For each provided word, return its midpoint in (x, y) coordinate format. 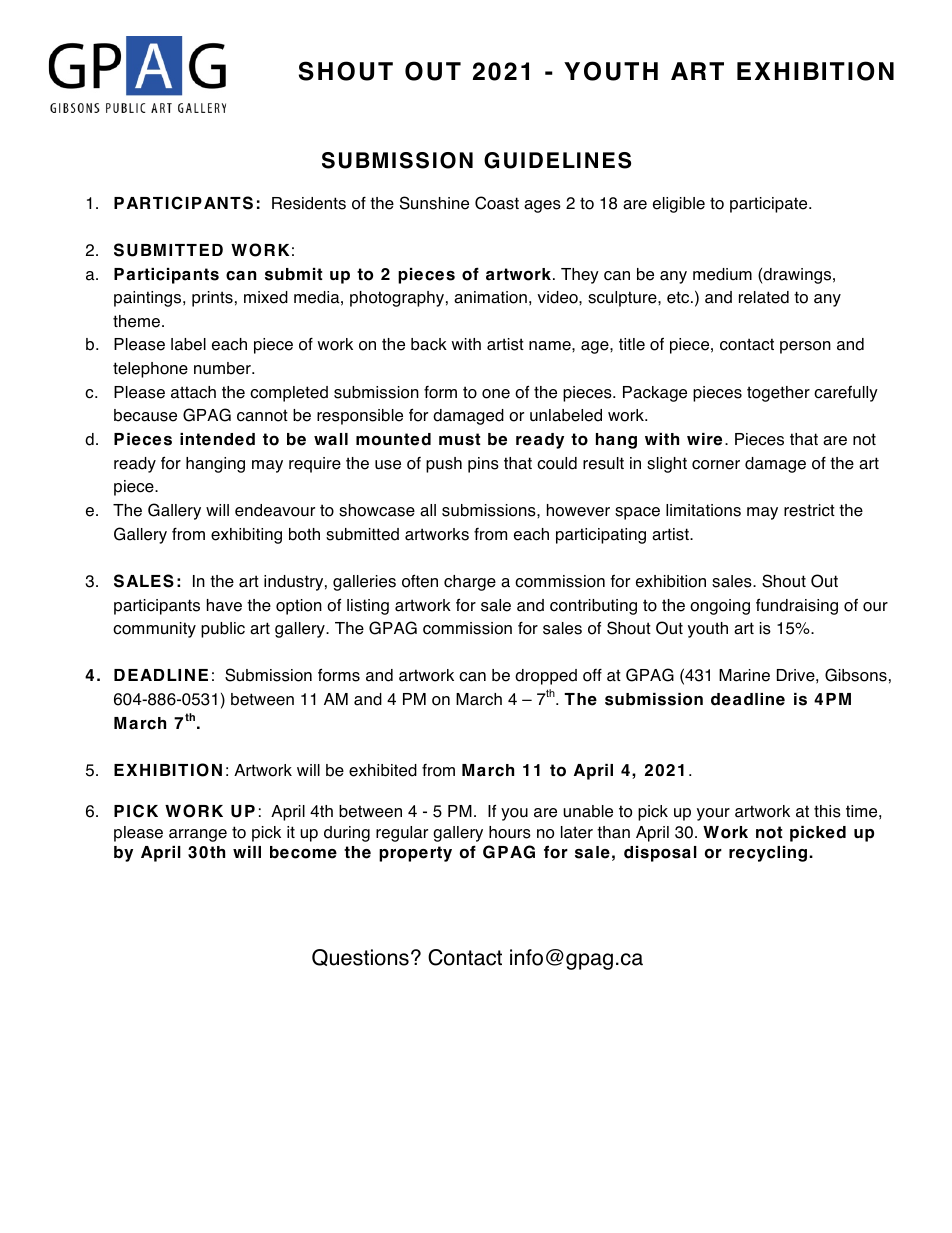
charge (470, 583)
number (223, 368)
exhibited (383, 770)
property (415, 854)
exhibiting (246, 536)
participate (770, 205)
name (551, 346)
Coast (497, 203)
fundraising (797, 606)
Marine (744, 675)
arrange (198, 835)
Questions (360, 957)
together (778, 394)
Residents (309, 203)
